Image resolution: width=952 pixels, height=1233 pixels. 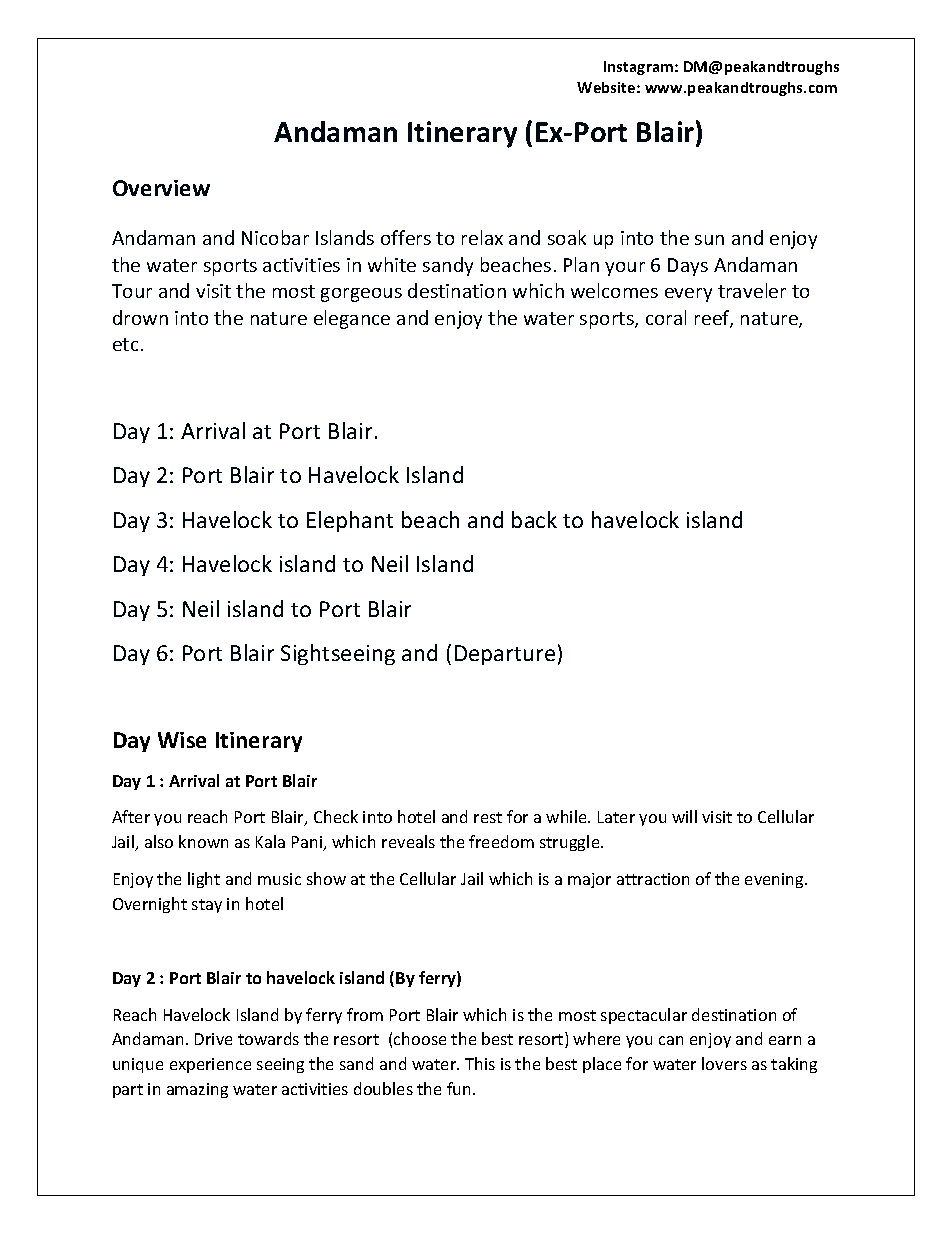 What do you see at coordinates (534, 519) in the document?
I see `back` at bounding box center [534, 519].
